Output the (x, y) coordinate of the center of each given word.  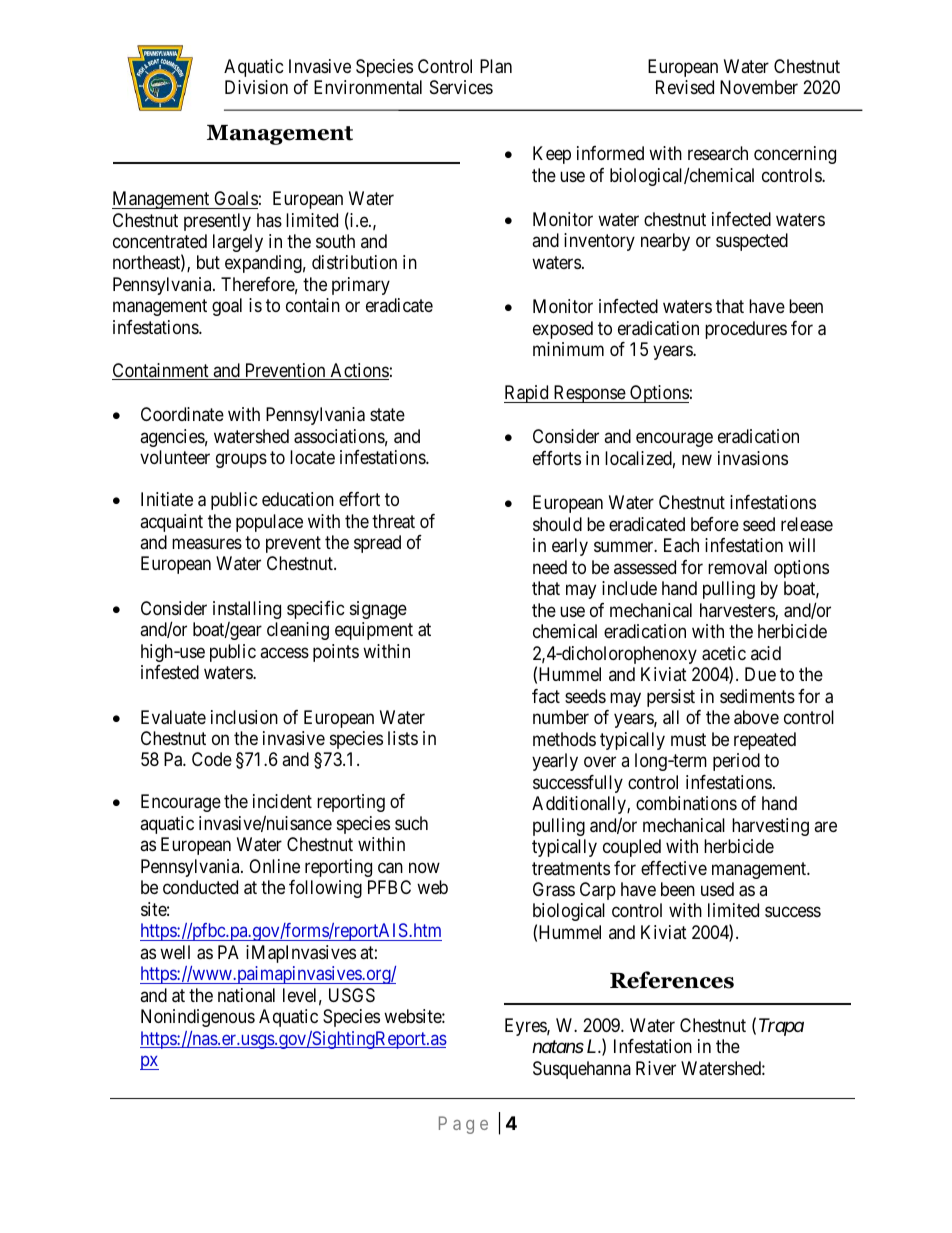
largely (238, 243)
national (246, 995)
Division (256, 87)
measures (207, 543)
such (411, 823)
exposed (563, 330)
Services (461, 87)
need (550, 567)
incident (282, 801)
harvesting (770, 827)
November (759, 87)
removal (737, 567)
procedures (746, 330)
